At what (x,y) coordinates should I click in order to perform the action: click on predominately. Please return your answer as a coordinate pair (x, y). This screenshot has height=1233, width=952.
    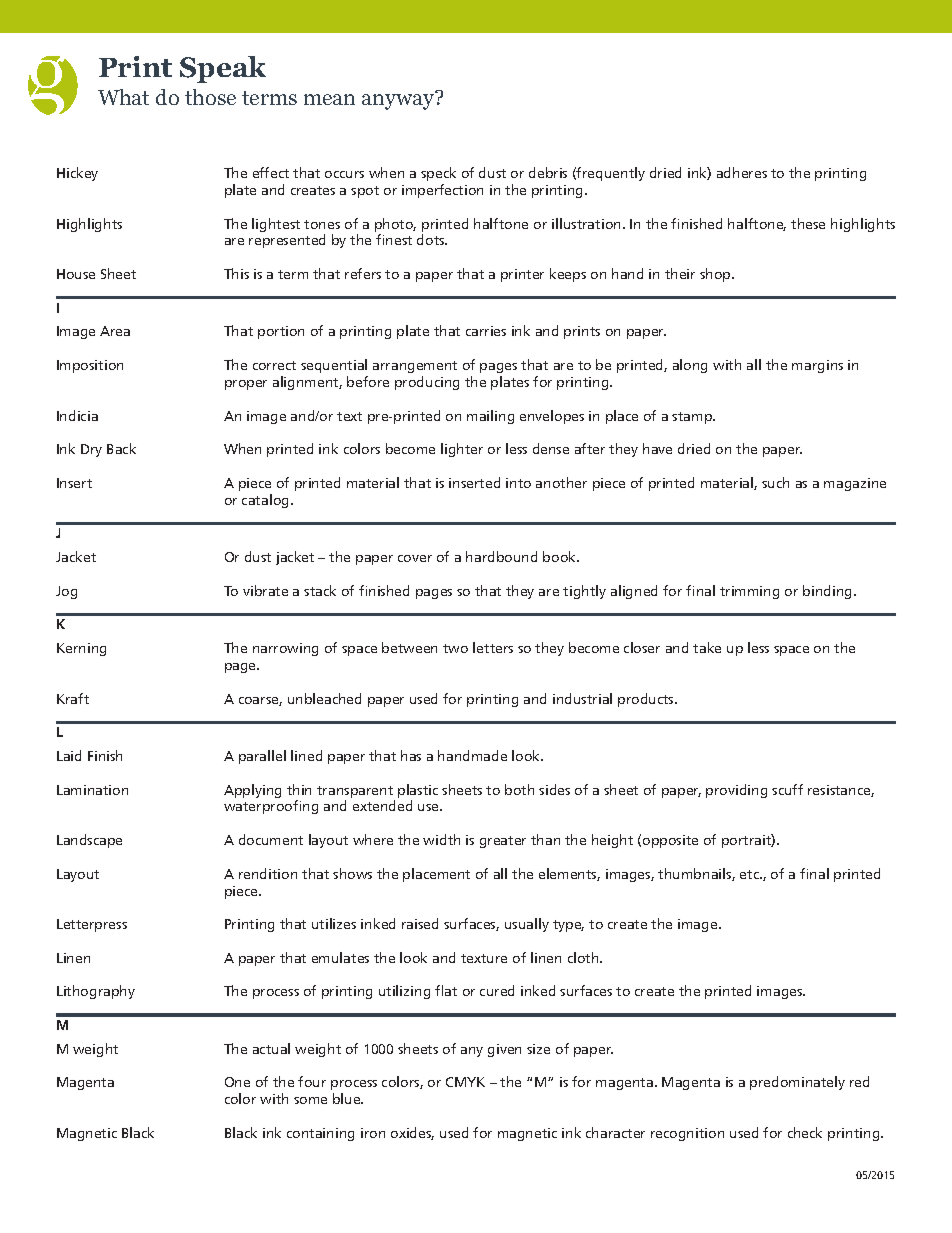
    Looking at the image, I should click on (797, 1083).
